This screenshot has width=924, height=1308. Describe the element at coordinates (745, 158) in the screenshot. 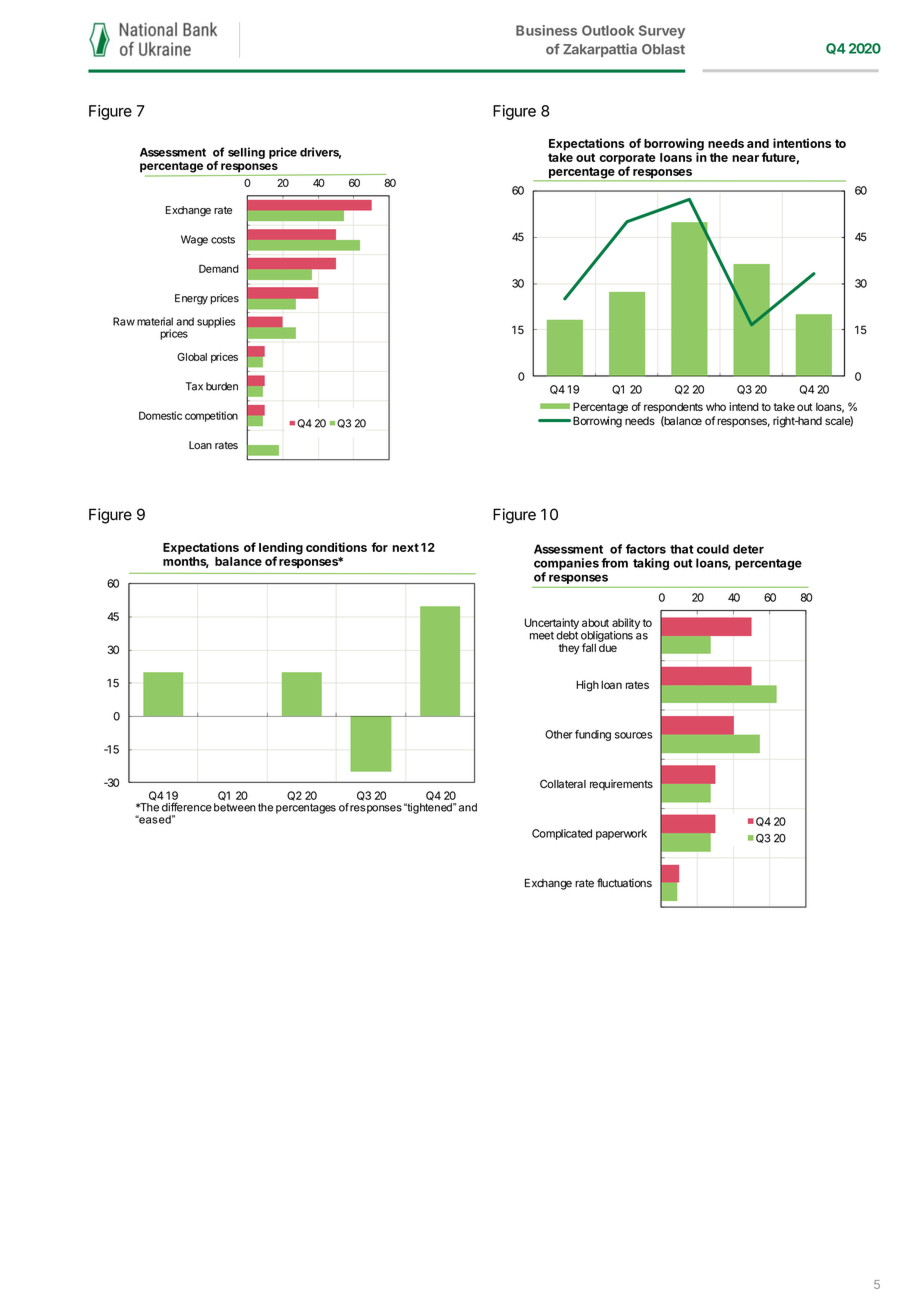

I see `near` at that location.
